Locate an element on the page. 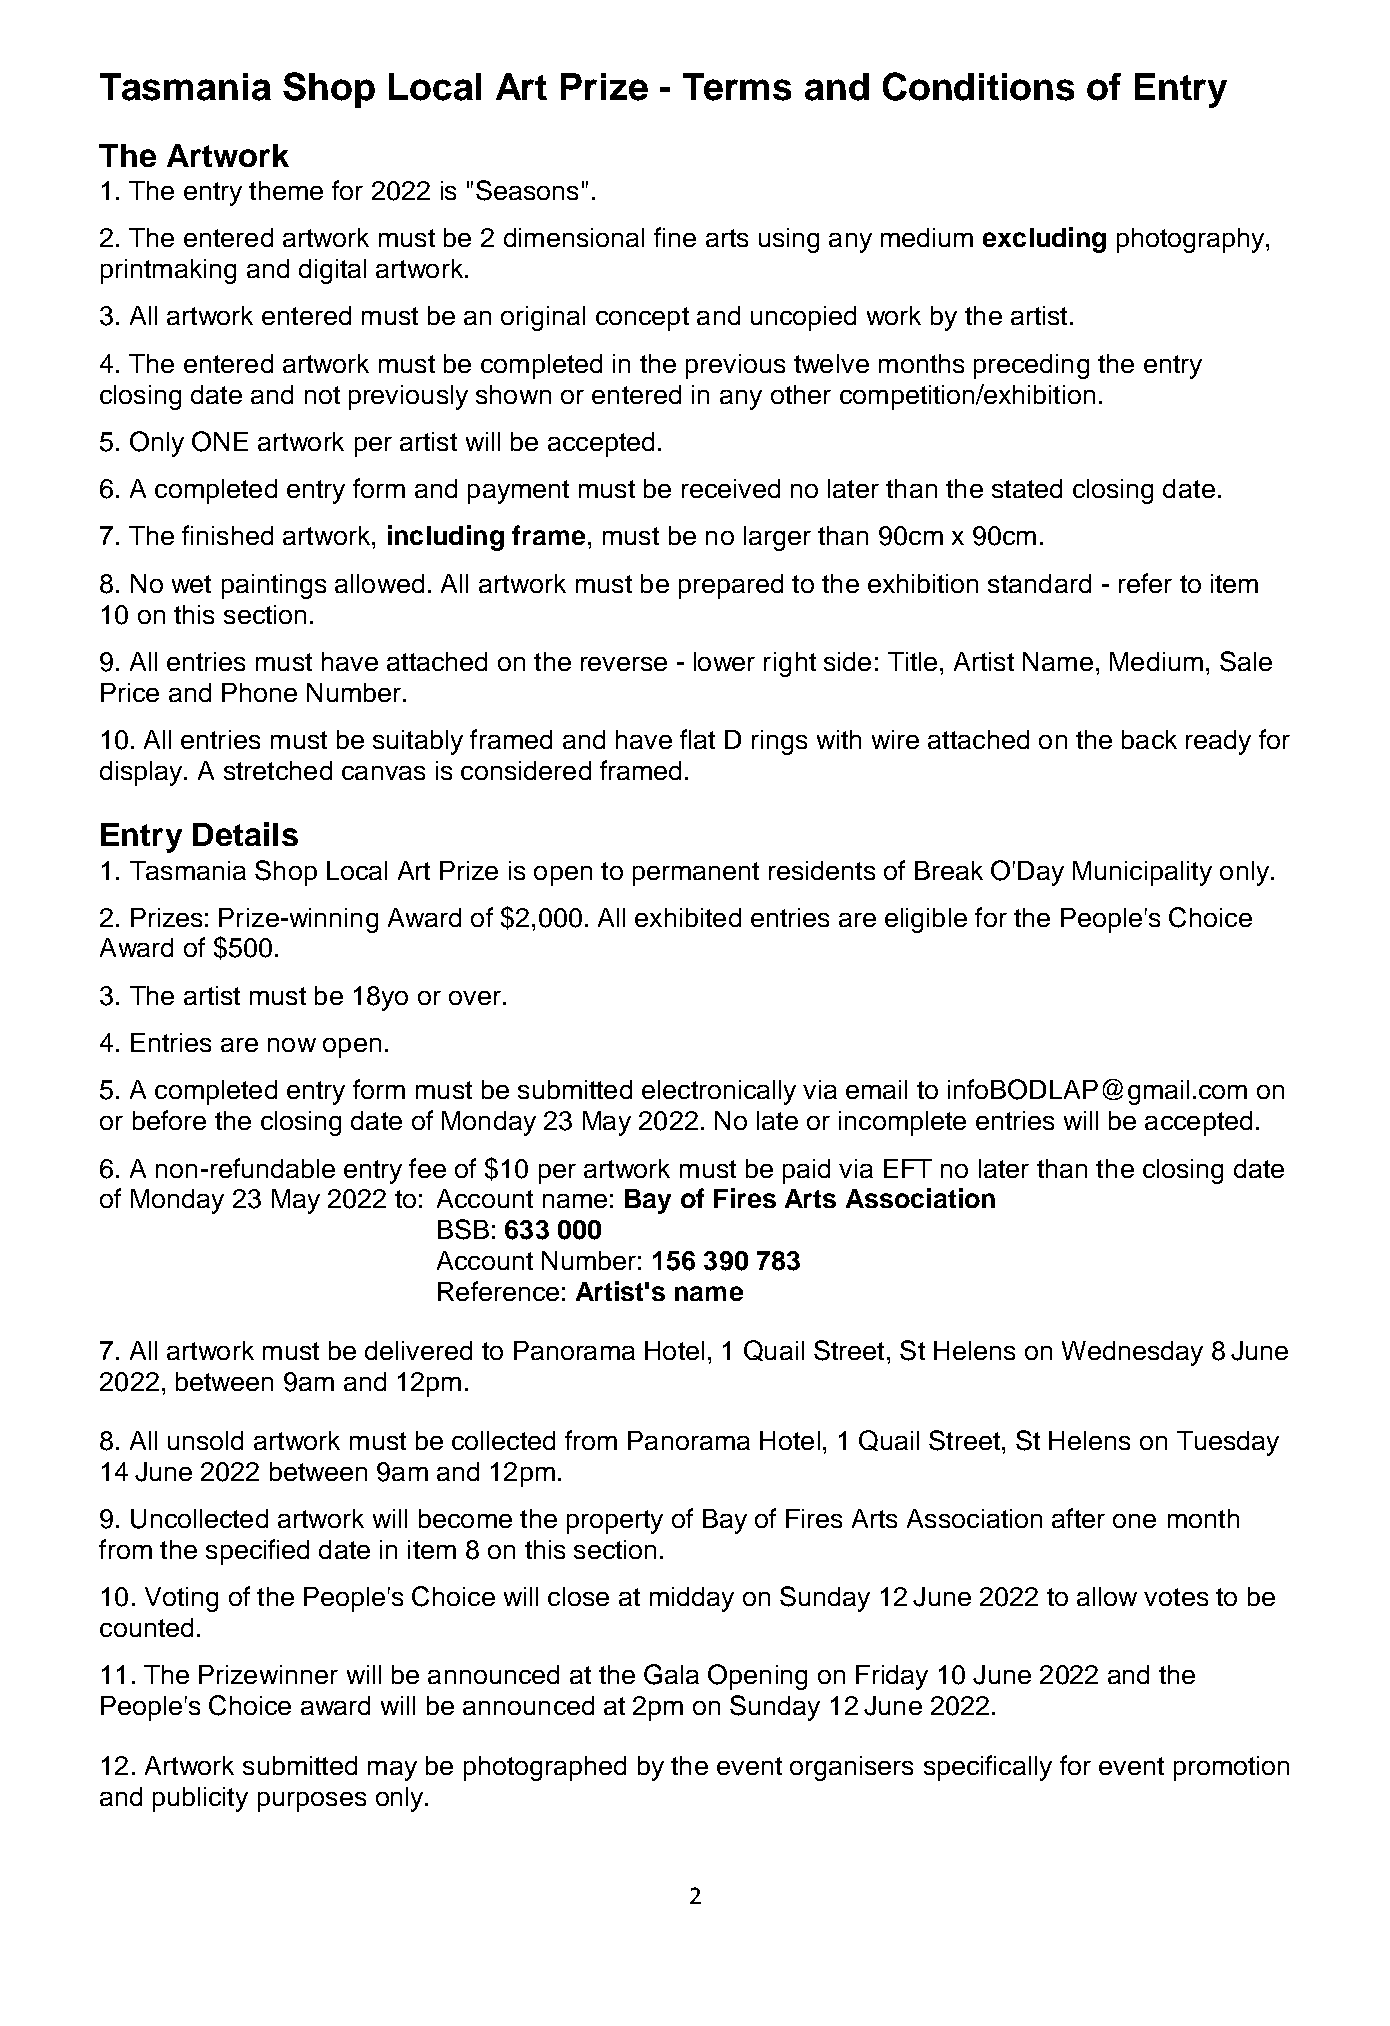  exhibited is located at coordinates (688, 917).
